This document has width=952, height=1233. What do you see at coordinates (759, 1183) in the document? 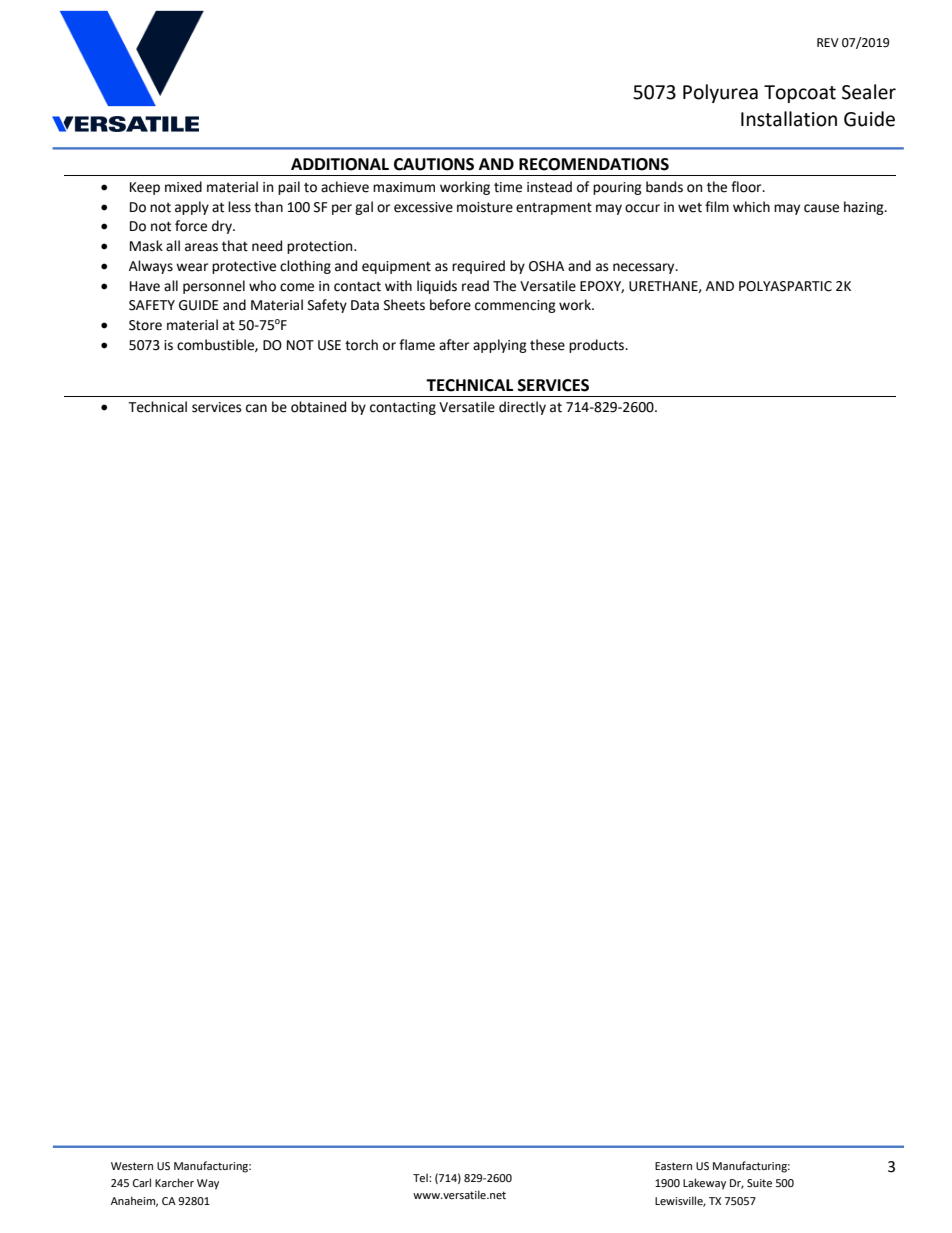
I see `Suite` at bounding box center [759, 1183].
